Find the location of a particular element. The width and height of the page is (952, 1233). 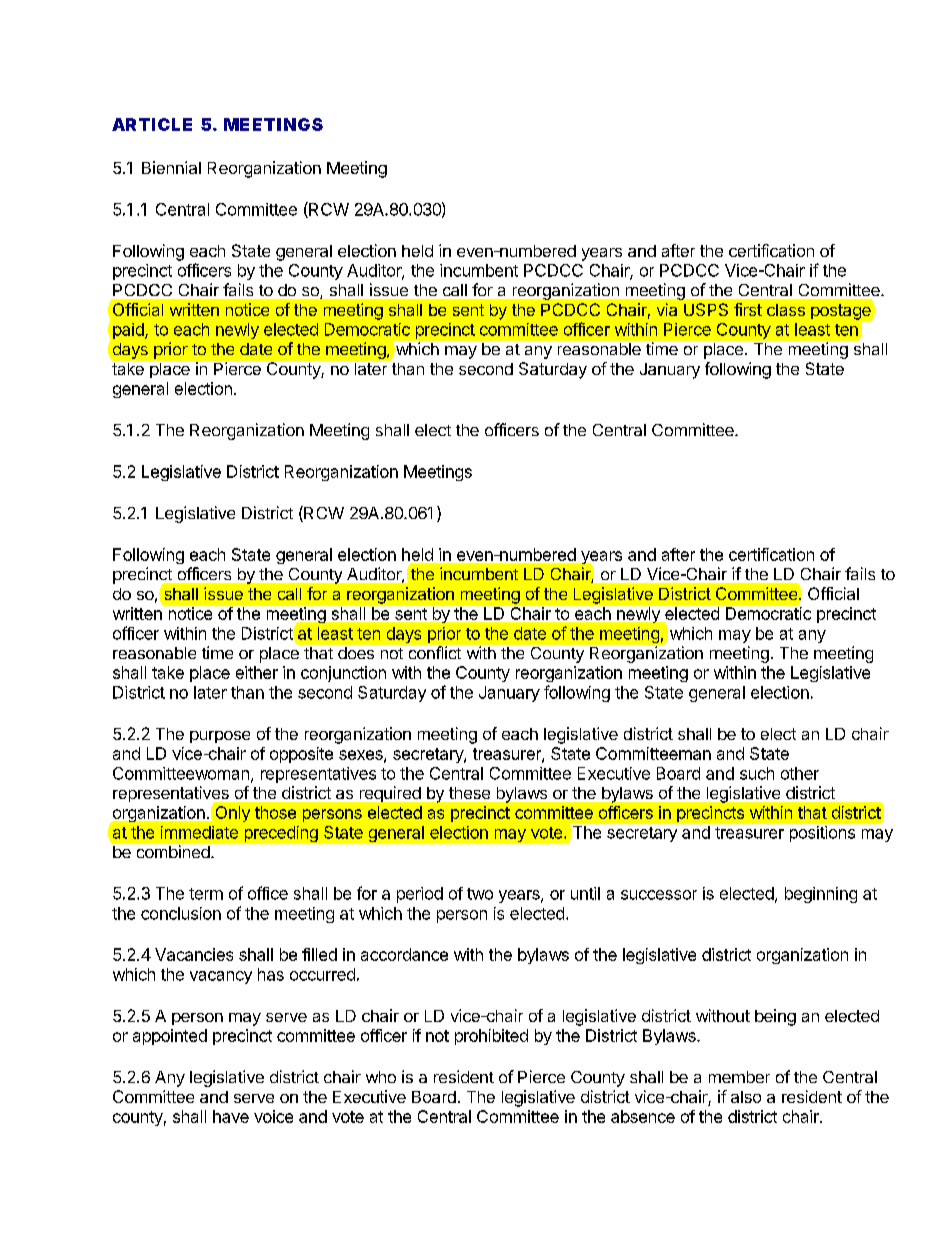

immediate is located at coordinates (199, 832).
